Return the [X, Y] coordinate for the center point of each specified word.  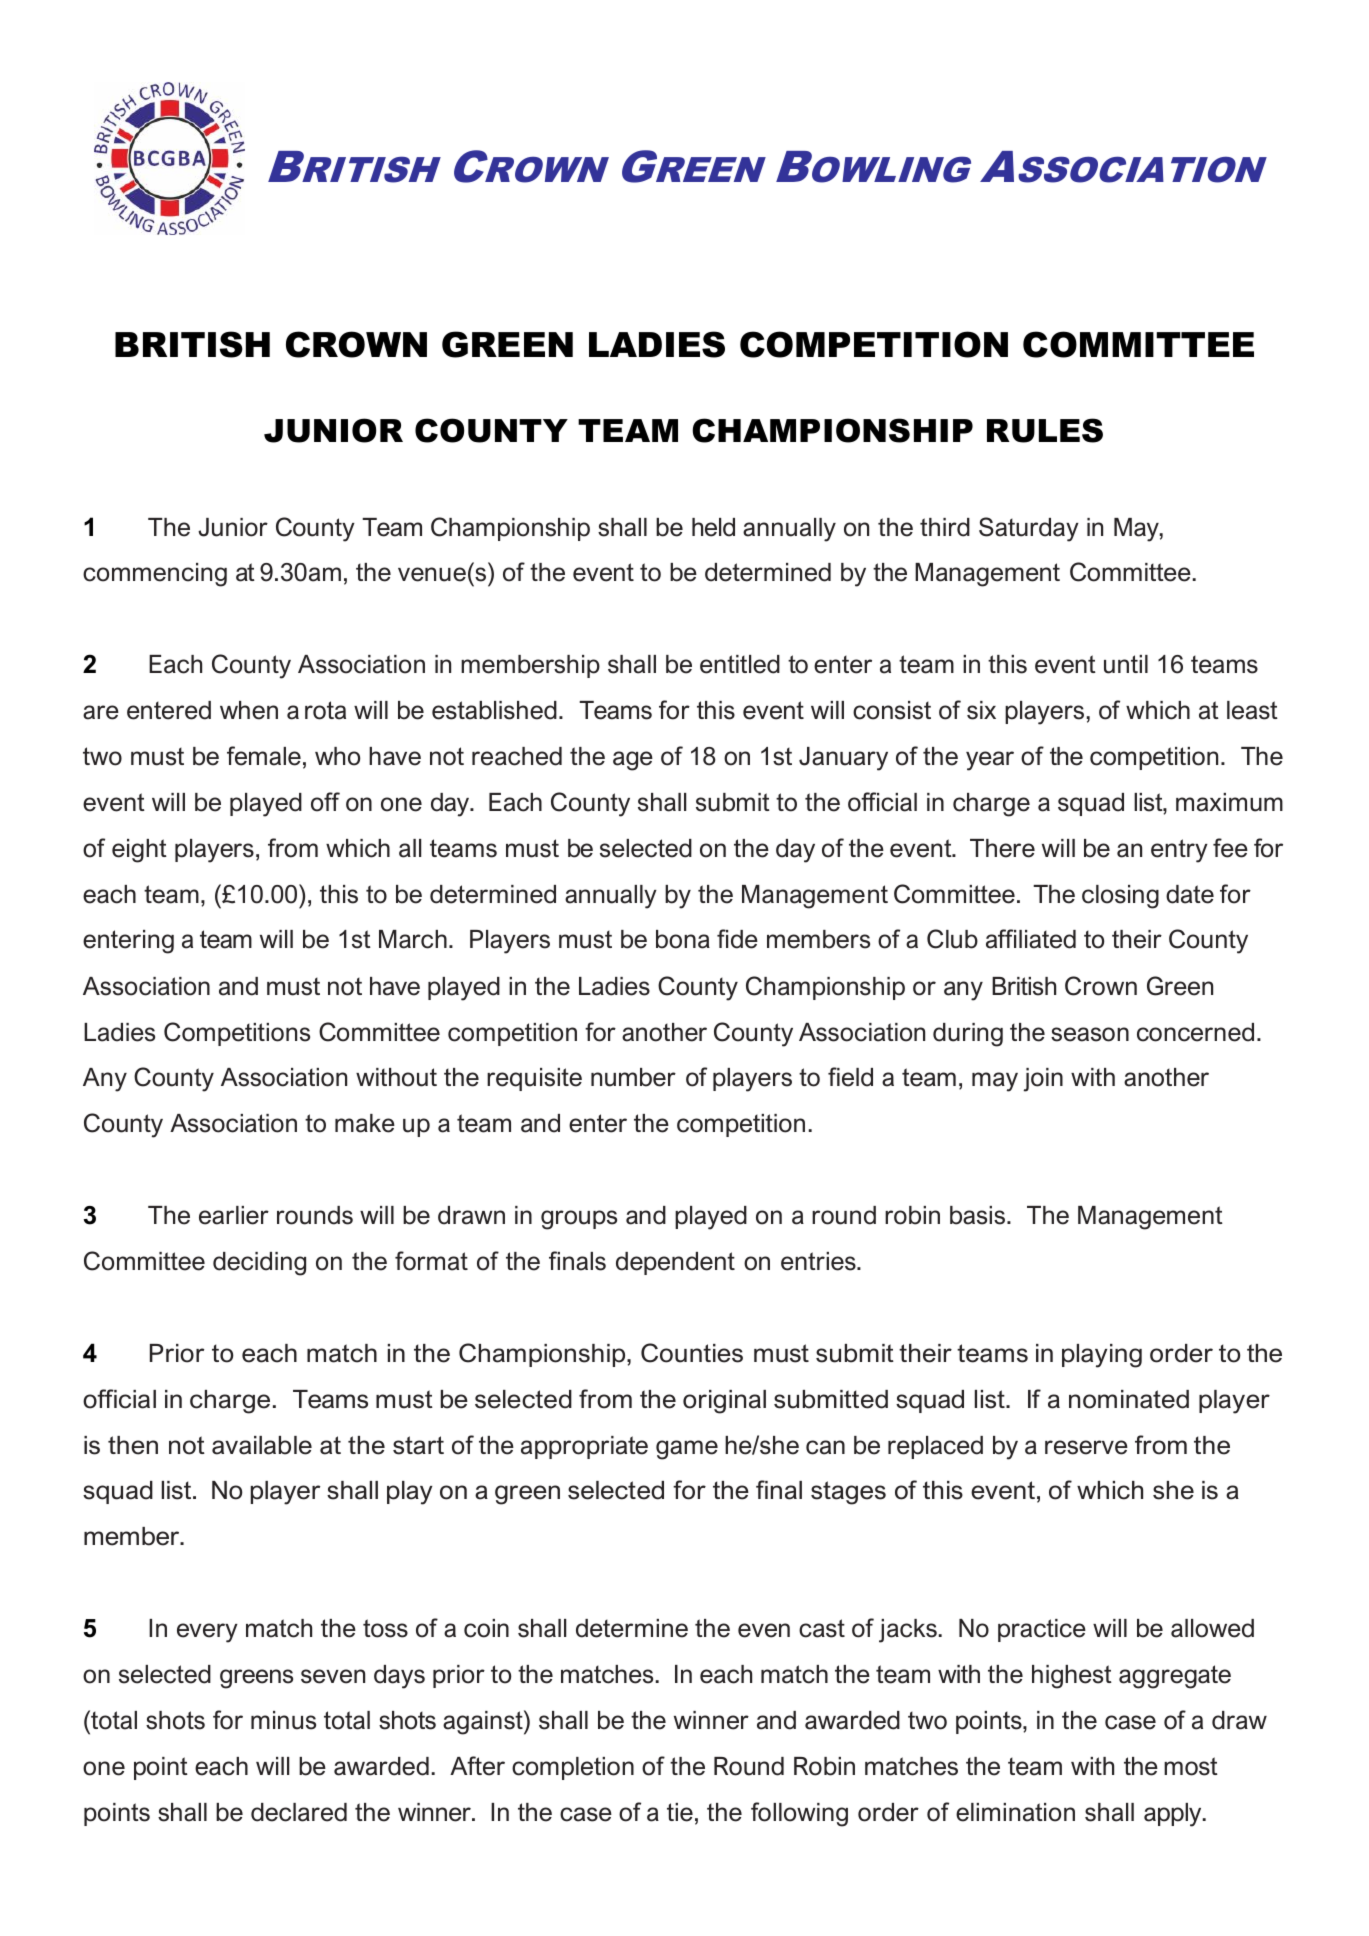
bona [683, 939]
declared [299, 1812]
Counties [692, 1353]
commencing [155, 575]
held [713, 527]
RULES [1045, 430]
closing [1120, 897]
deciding [259, 1264]
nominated [1129, 1399]
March [413, 939]
